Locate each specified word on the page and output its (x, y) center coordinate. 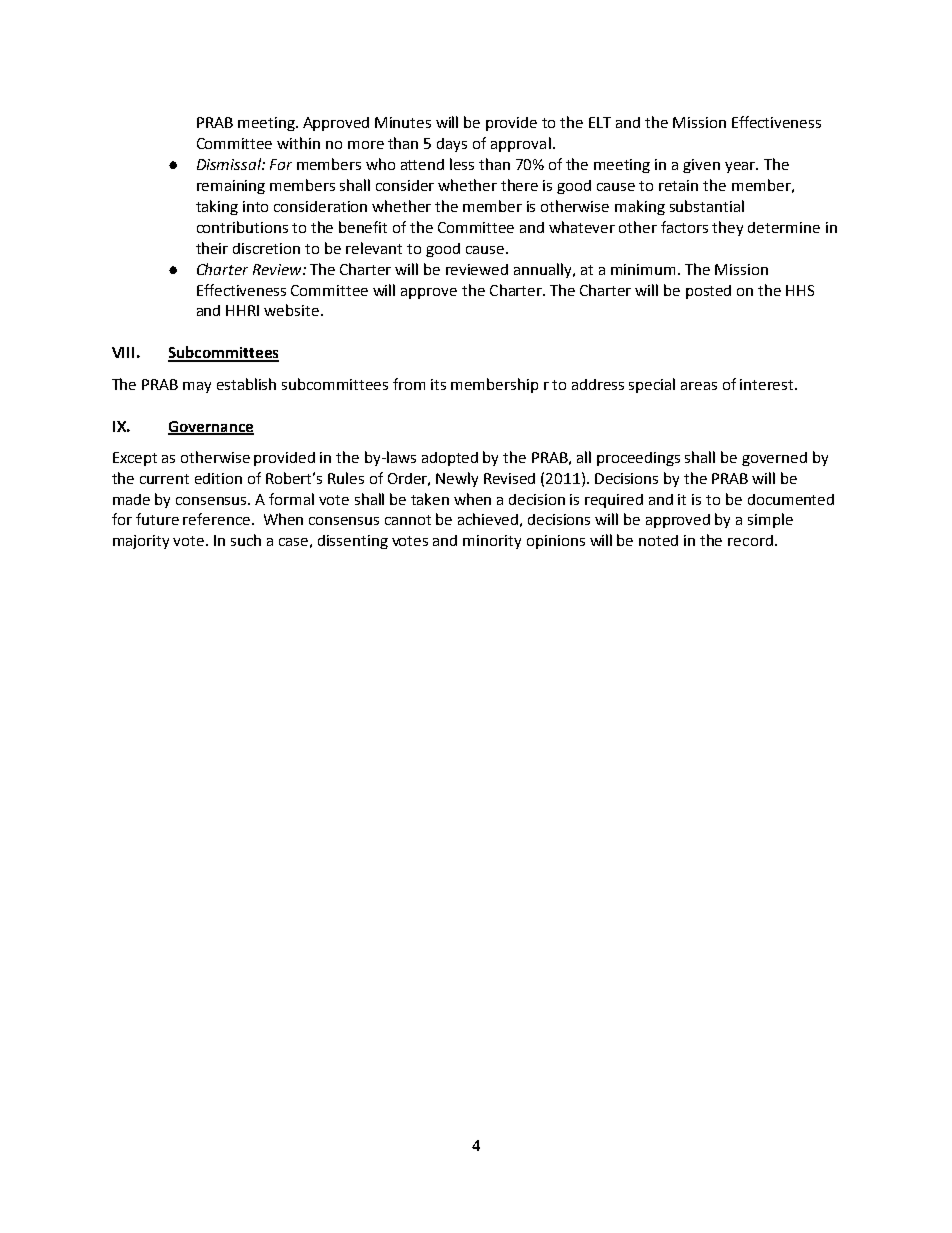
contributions (242, 227)
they (727, 228)
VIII (123, 352)
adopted (450, 459)
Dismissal (230, 164)
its (438, 384)
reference (218, 519)
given (701, 166)
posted (708, 292)
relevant (374, 248)
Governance (211, 427)
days (452, 145)
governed (774, 459)
